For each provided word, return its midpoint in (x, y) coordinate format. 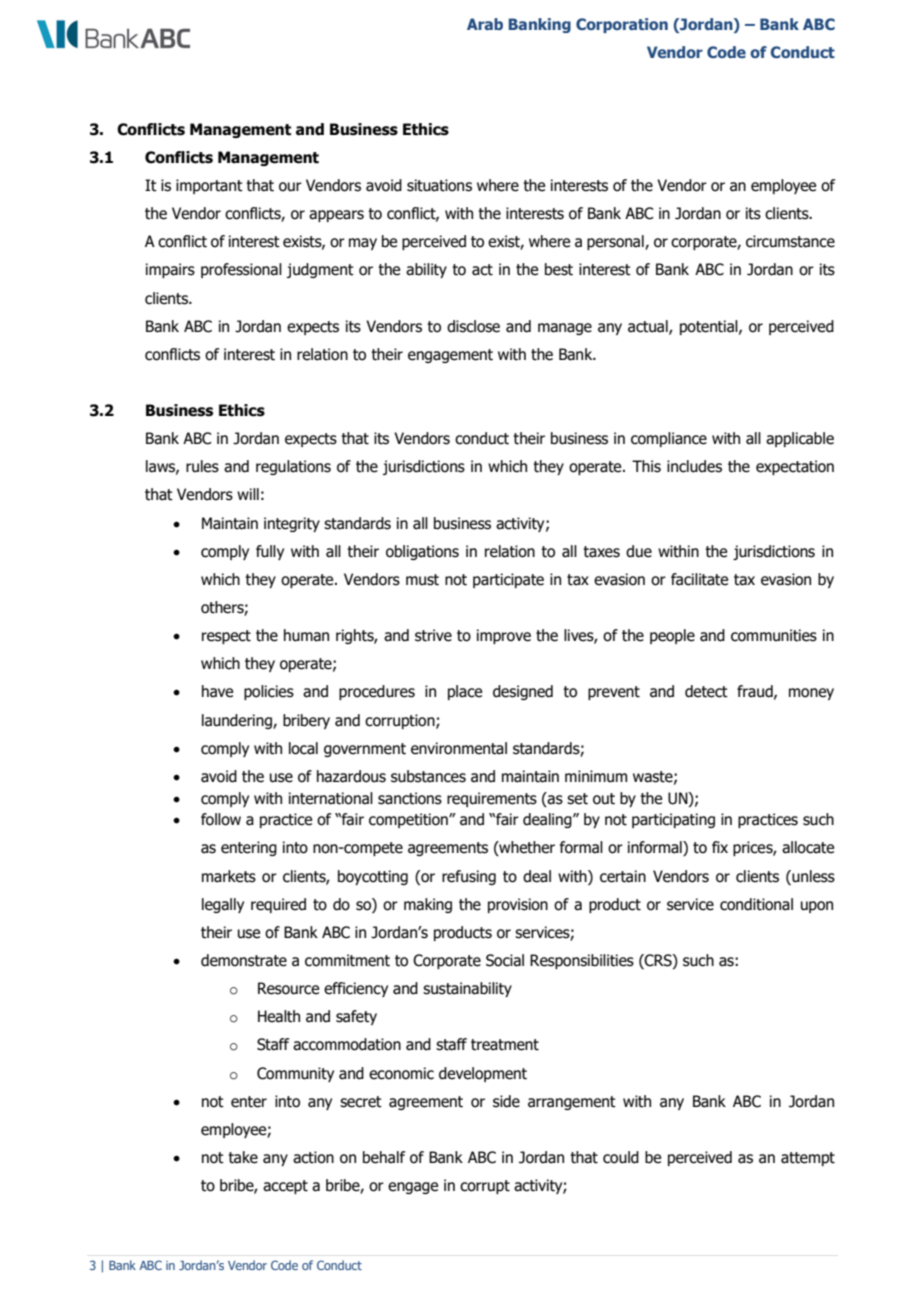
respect (226, 637)
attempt (808, 1159)
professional (241, 270)
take (243, 1157)
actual (649, 327)
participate (508, 580)
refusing (469, 877)
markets (229, 876)
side (506, 1101)
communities (774, 635)
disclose (473, 326)
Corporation (622, 25)
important (209, 186)
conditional (756, 904)
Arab (485, 24)
